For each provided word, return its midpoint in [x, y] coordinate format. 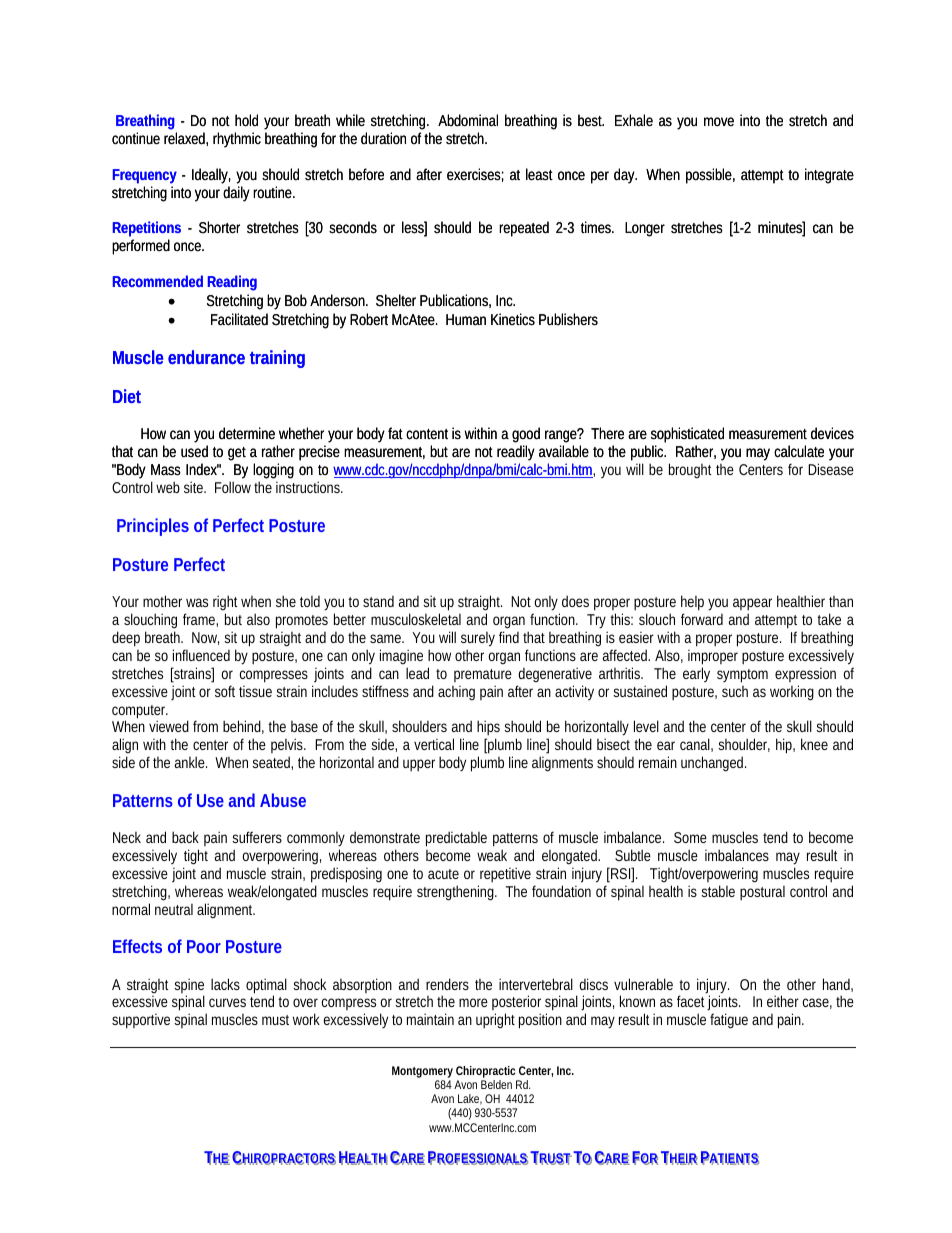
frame [200, 620]
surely [478, 641]
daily [236, 194]
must [275, 1020]
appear [752, 606]
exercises [475, 175]
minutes [781, 228]
